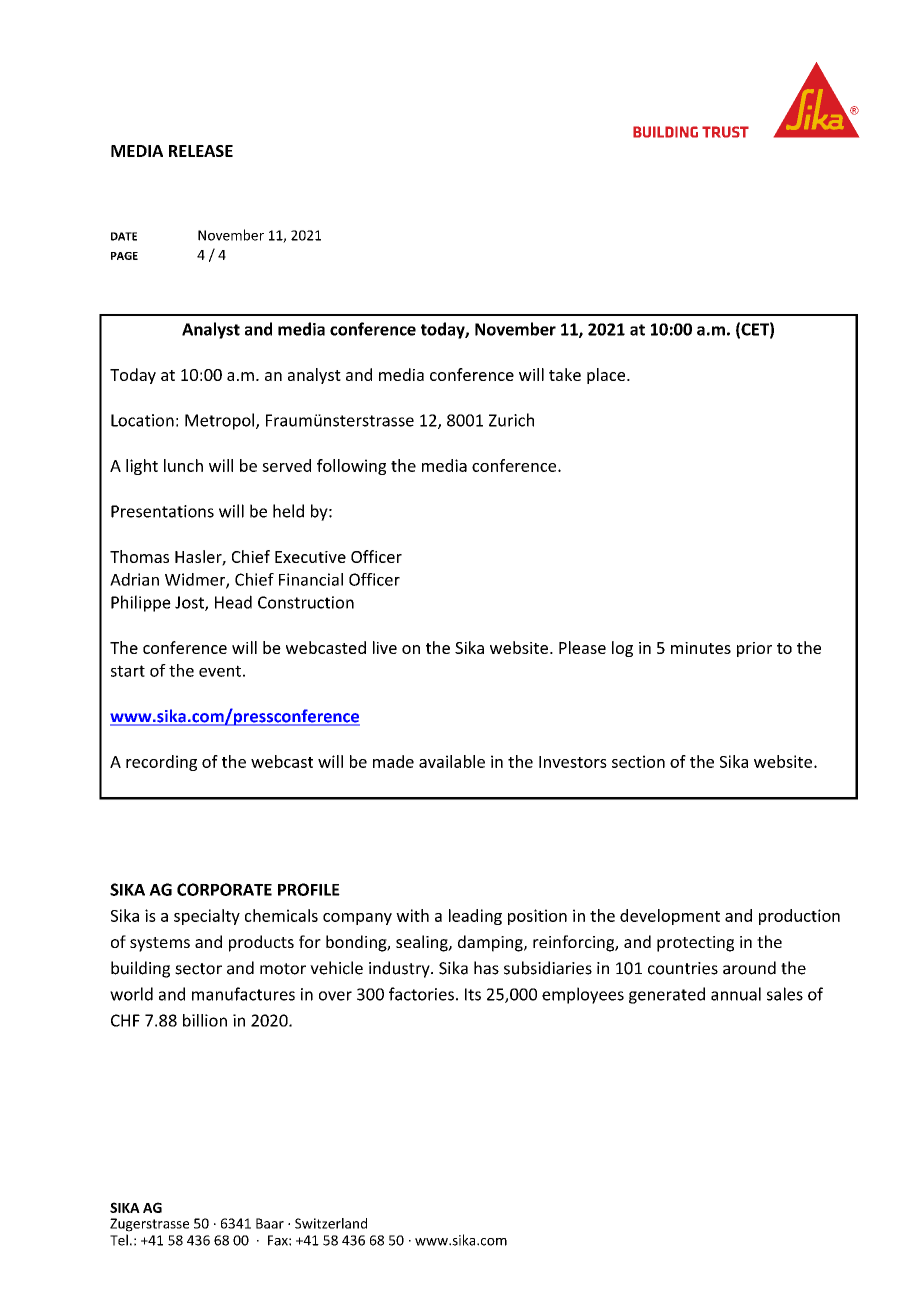  What do you see at coordinates (695, 944) in the screenshot?
I see `protecting` at bounding box center [695, 944].
